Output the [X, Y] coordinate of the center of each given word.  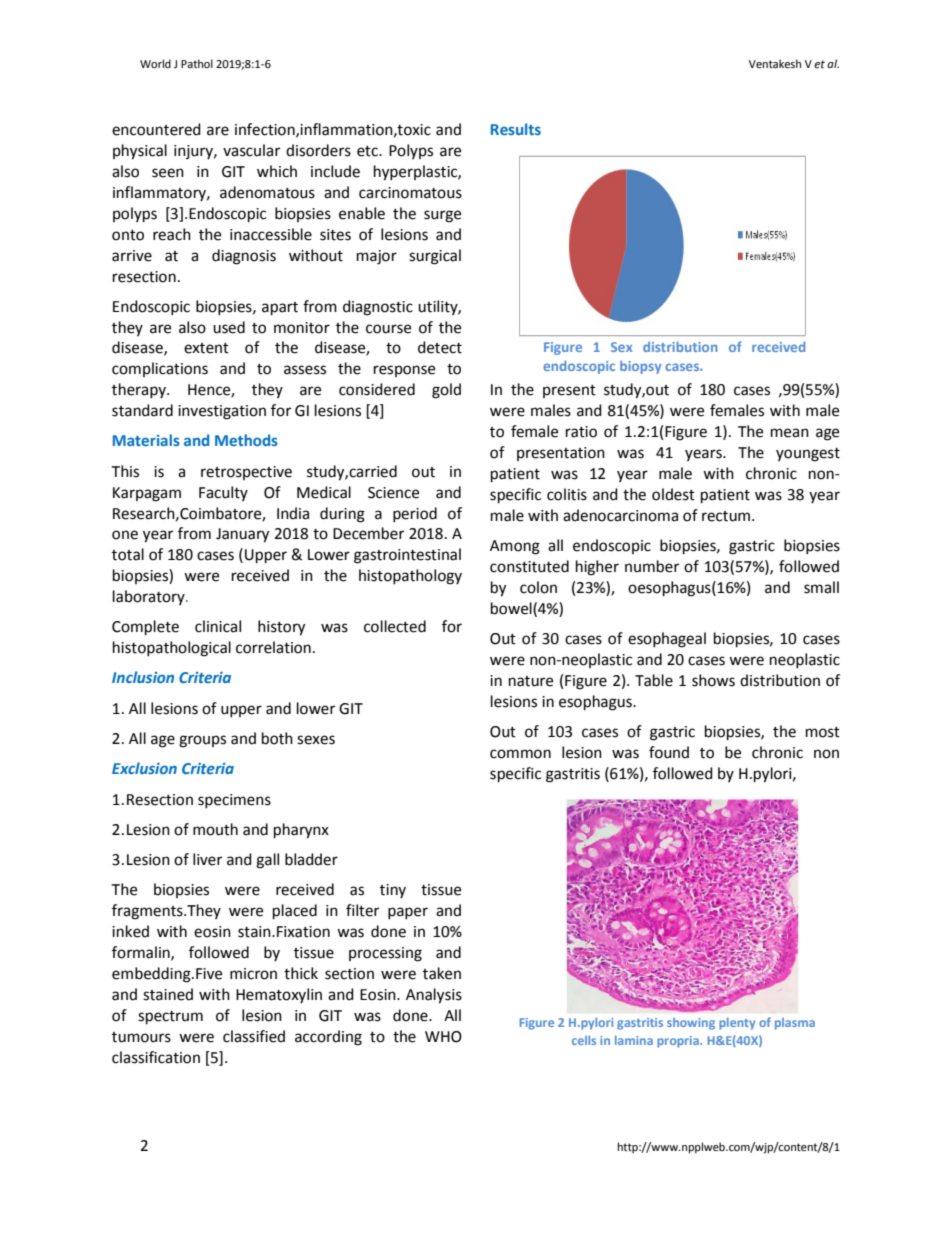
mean [790, 433]
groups [202, 741]
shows [713, 680]
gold [446, 391]
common [520, 754]
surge [442, 216]
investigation [222, 412]
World [155, 63]
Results [516, 129]
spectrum [170, 1018]
